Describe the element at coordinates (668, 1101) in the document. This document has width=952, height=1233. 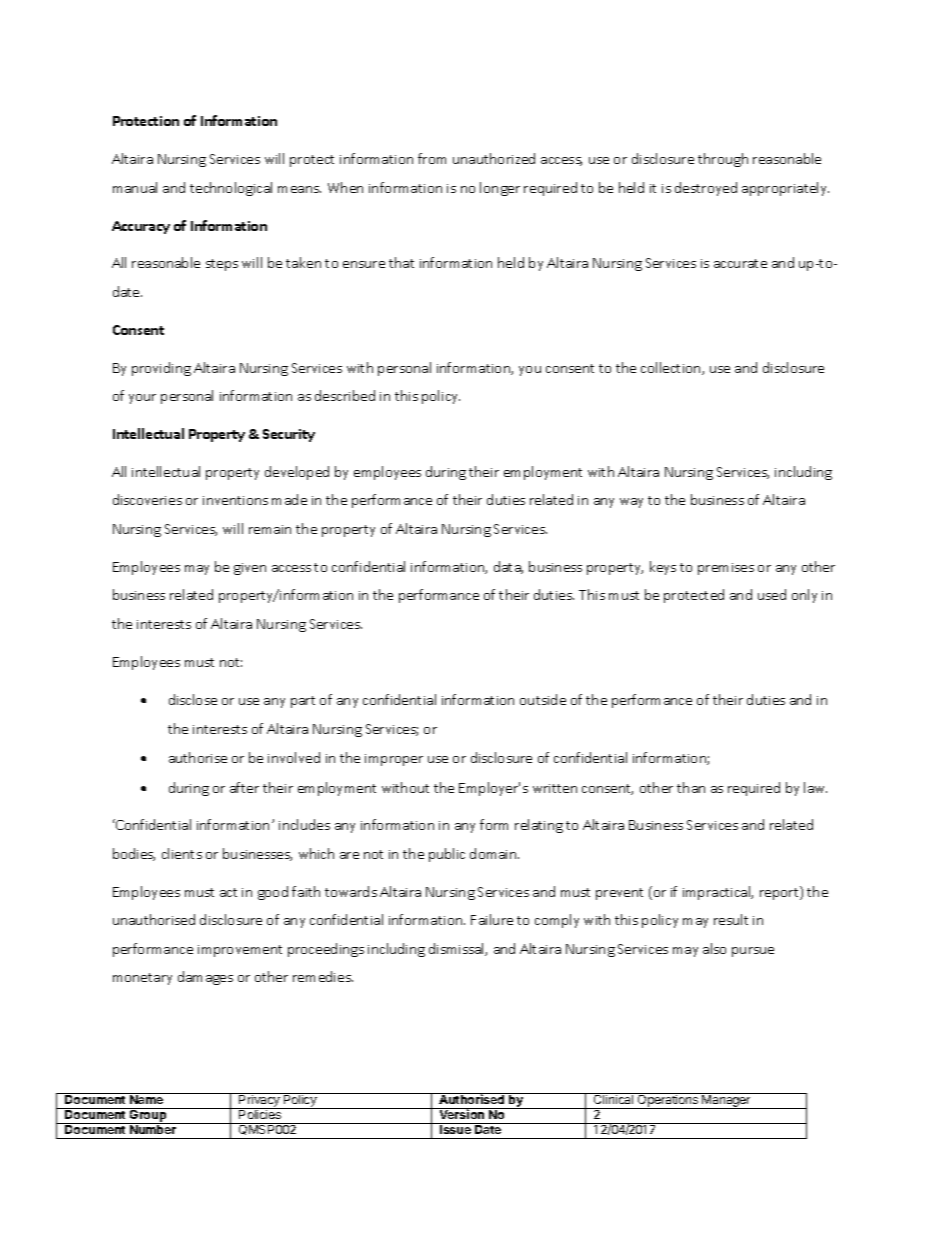
I see `Operations` at that location.
